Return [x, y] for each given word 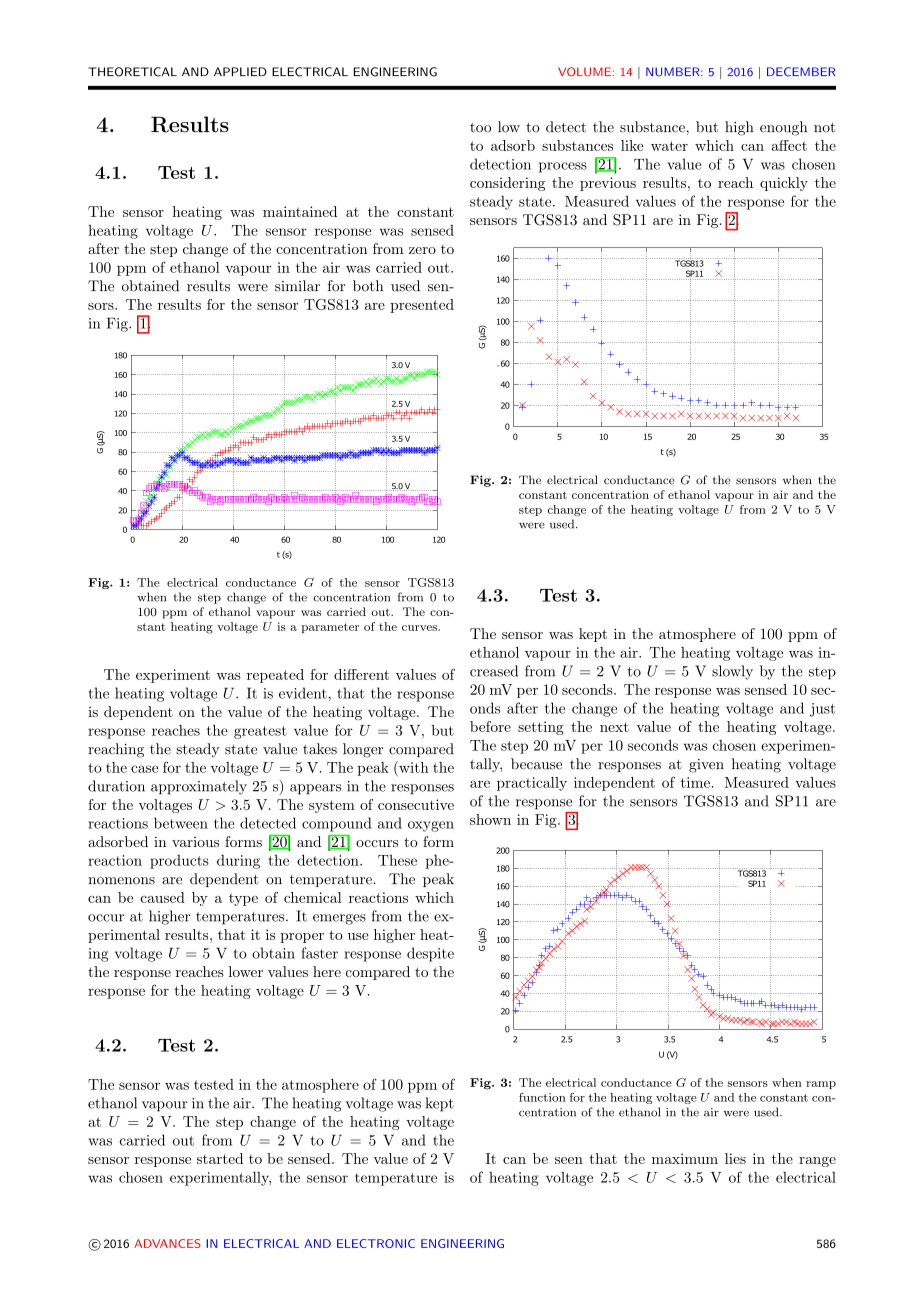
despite [430, 954]
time [695, 782]
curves [420, 628]
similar [297, 286]
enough [783, 128]
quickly [784, 184]
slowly [732, 672]
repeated [275, 676]
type [243, 899]
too [480, 128]
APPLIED [240, 71]
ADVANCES [167, 1243]
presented [422, 306]
